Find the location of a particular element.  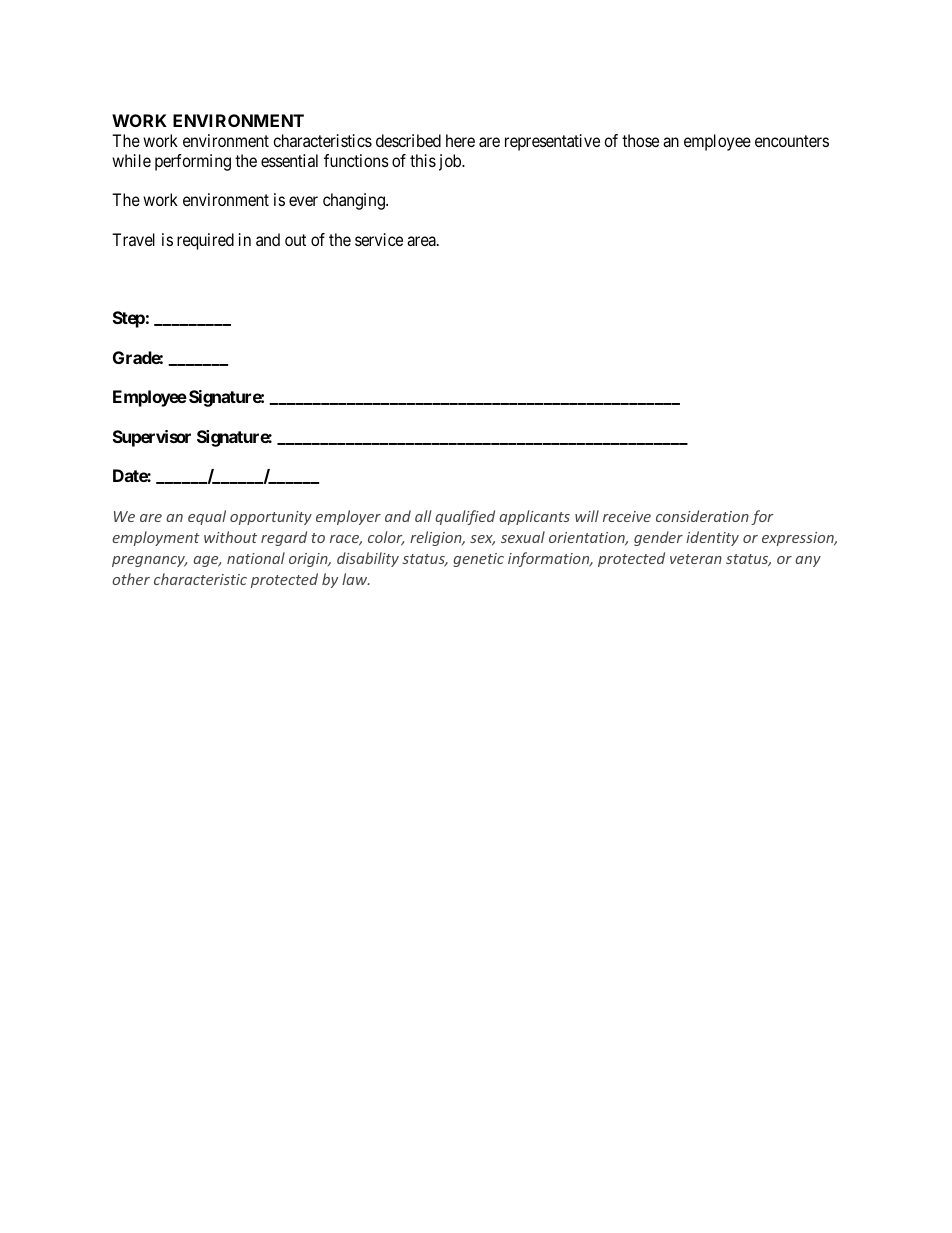

national is located at coordinates (256, 558).
